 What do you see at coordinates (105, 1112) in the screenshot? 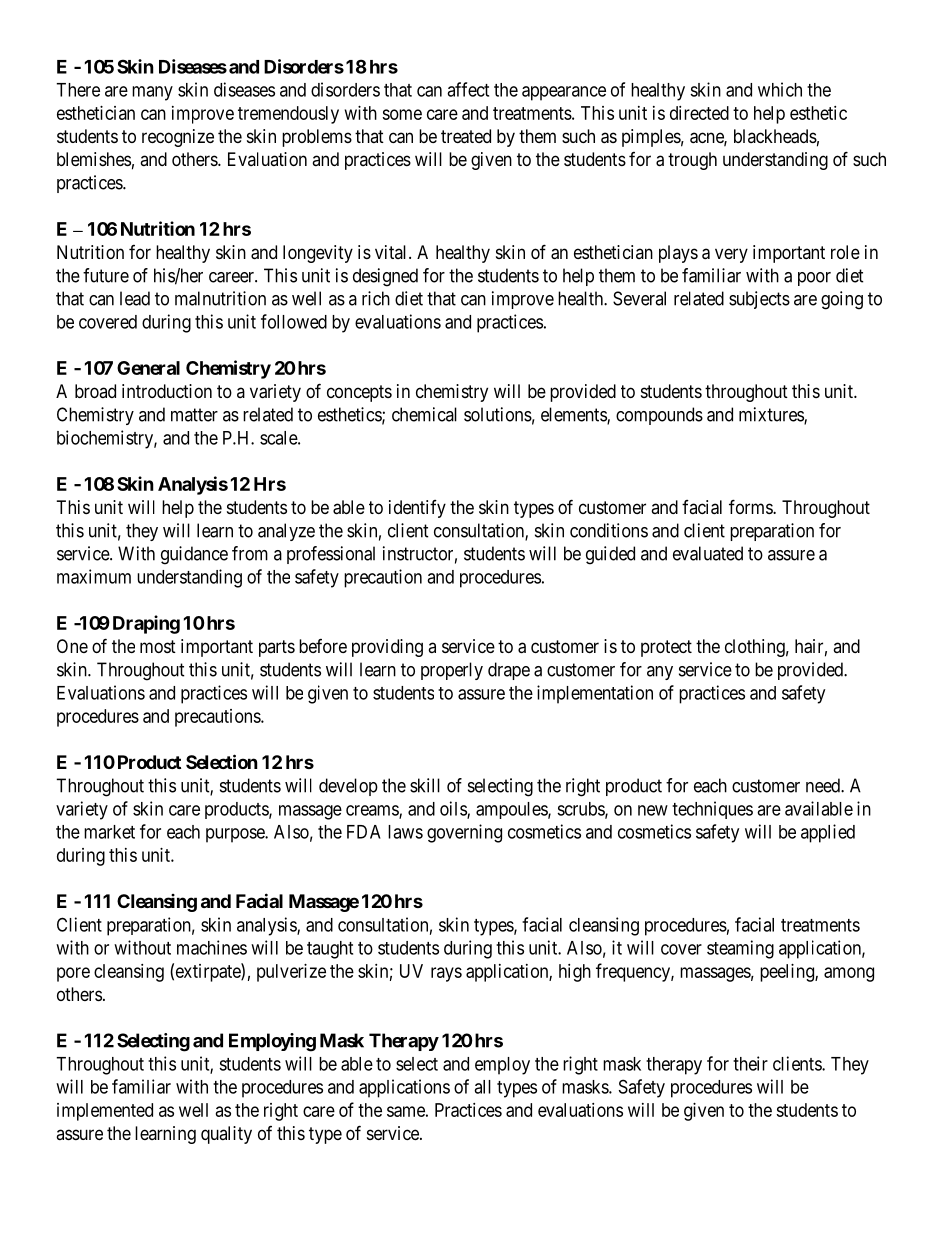
I see `implemented` at bounding box center [105, 1112].
